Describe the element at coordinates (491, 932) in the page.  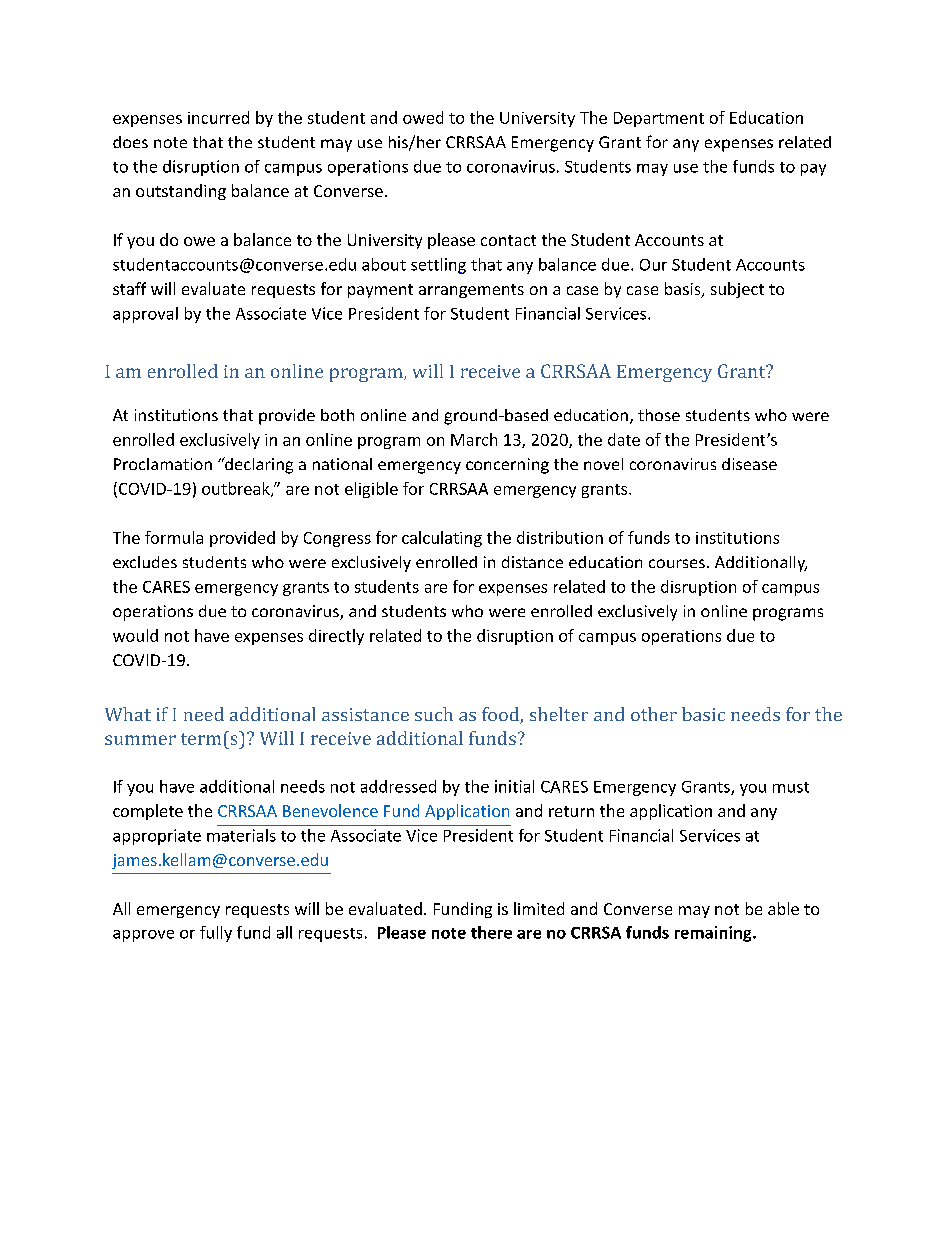
I see `there` at that location.
